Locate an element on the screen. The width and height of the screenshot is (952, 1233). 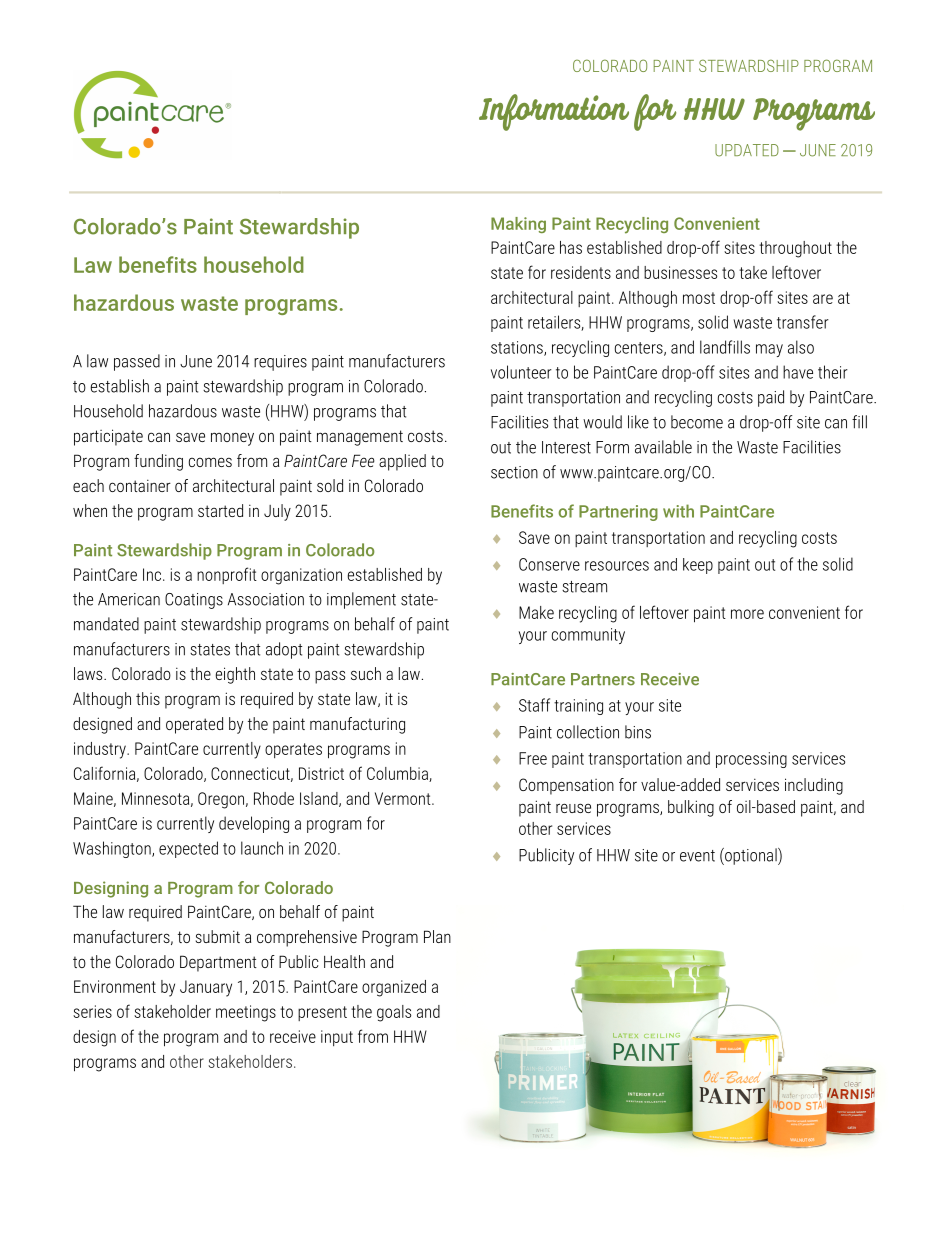
expected is located at coordinates (188, 849).
